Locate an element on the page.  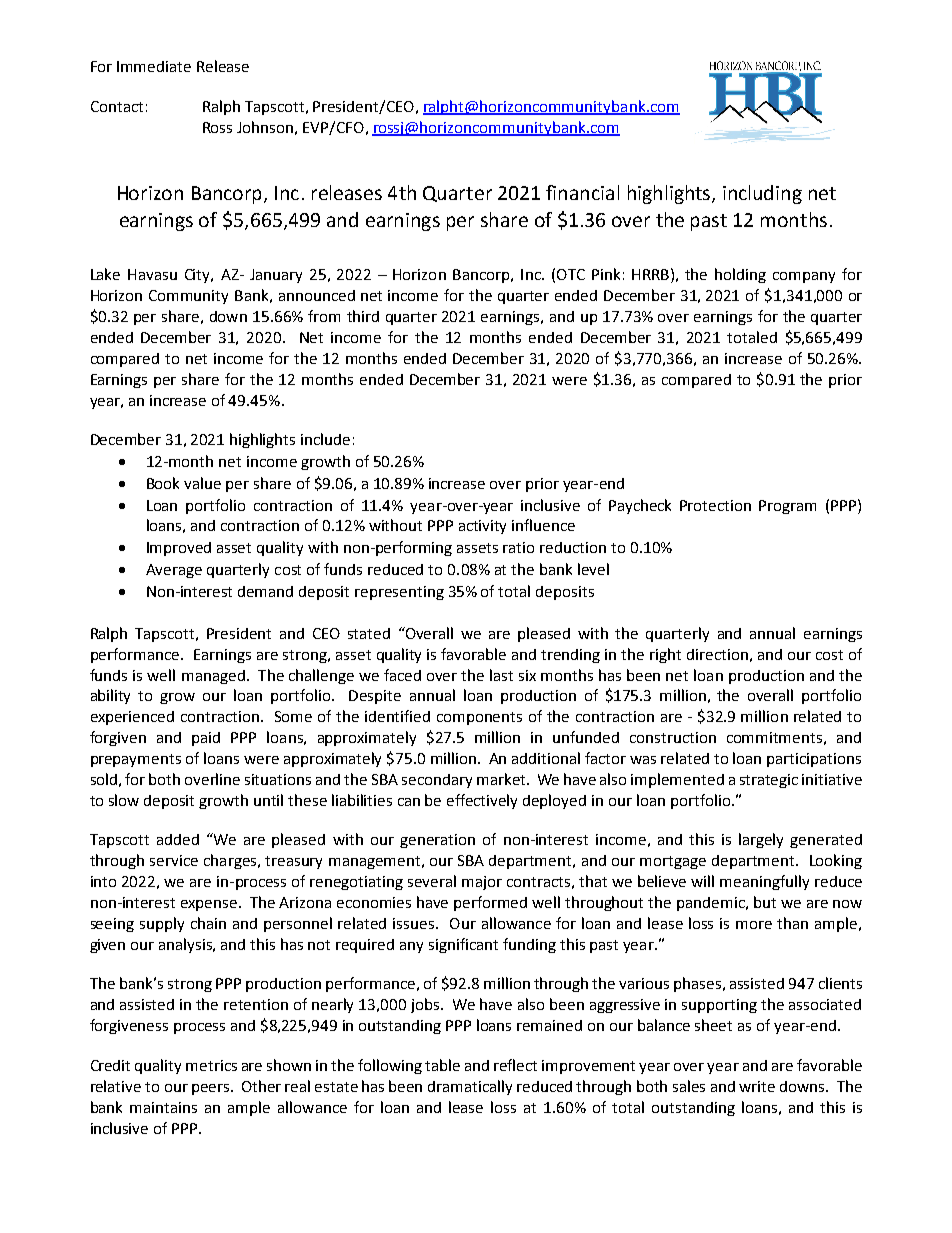
financial is located at coordinates (582, 192).
